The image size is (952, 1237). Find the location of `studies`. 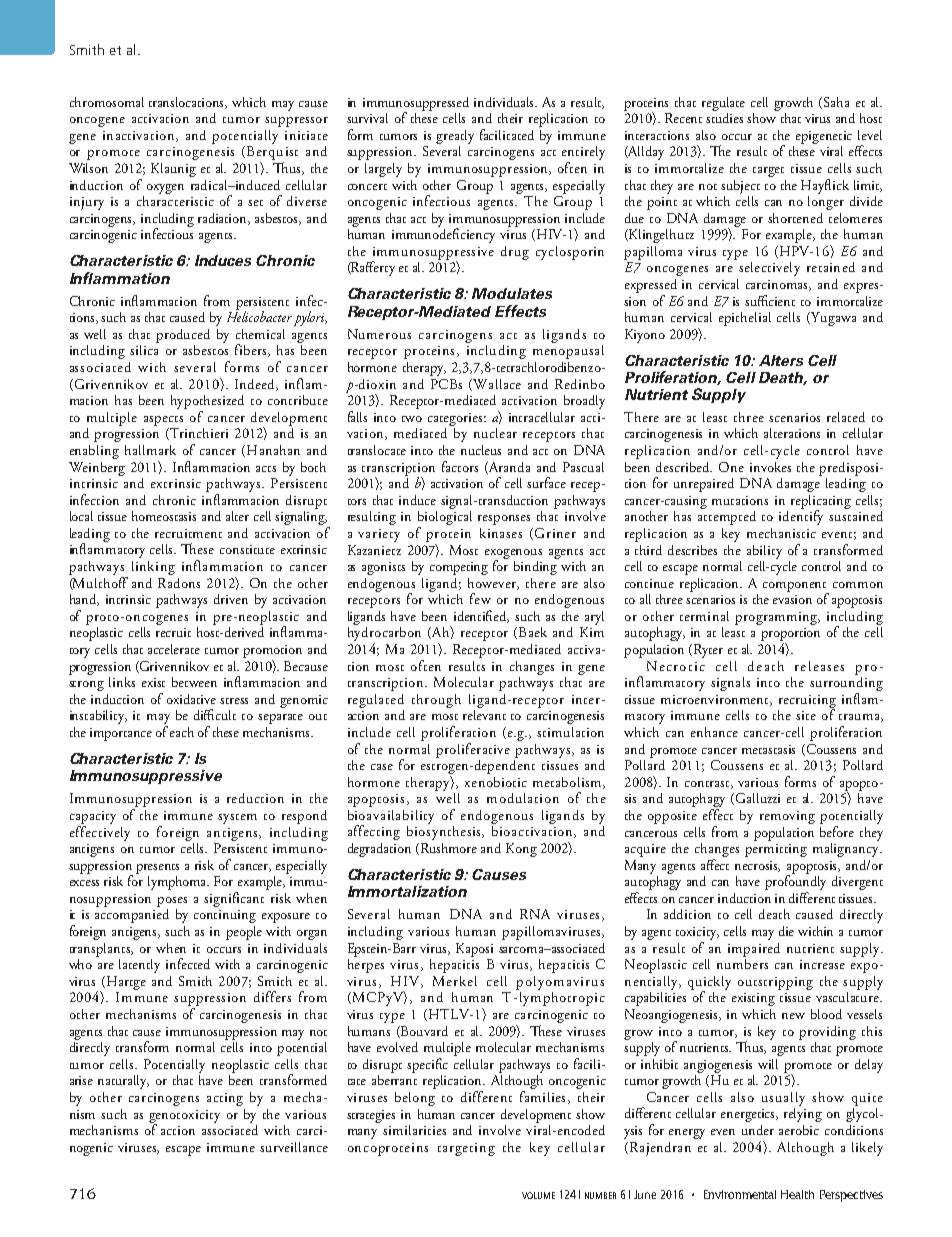

studies is located at coordinates (724, 116).
